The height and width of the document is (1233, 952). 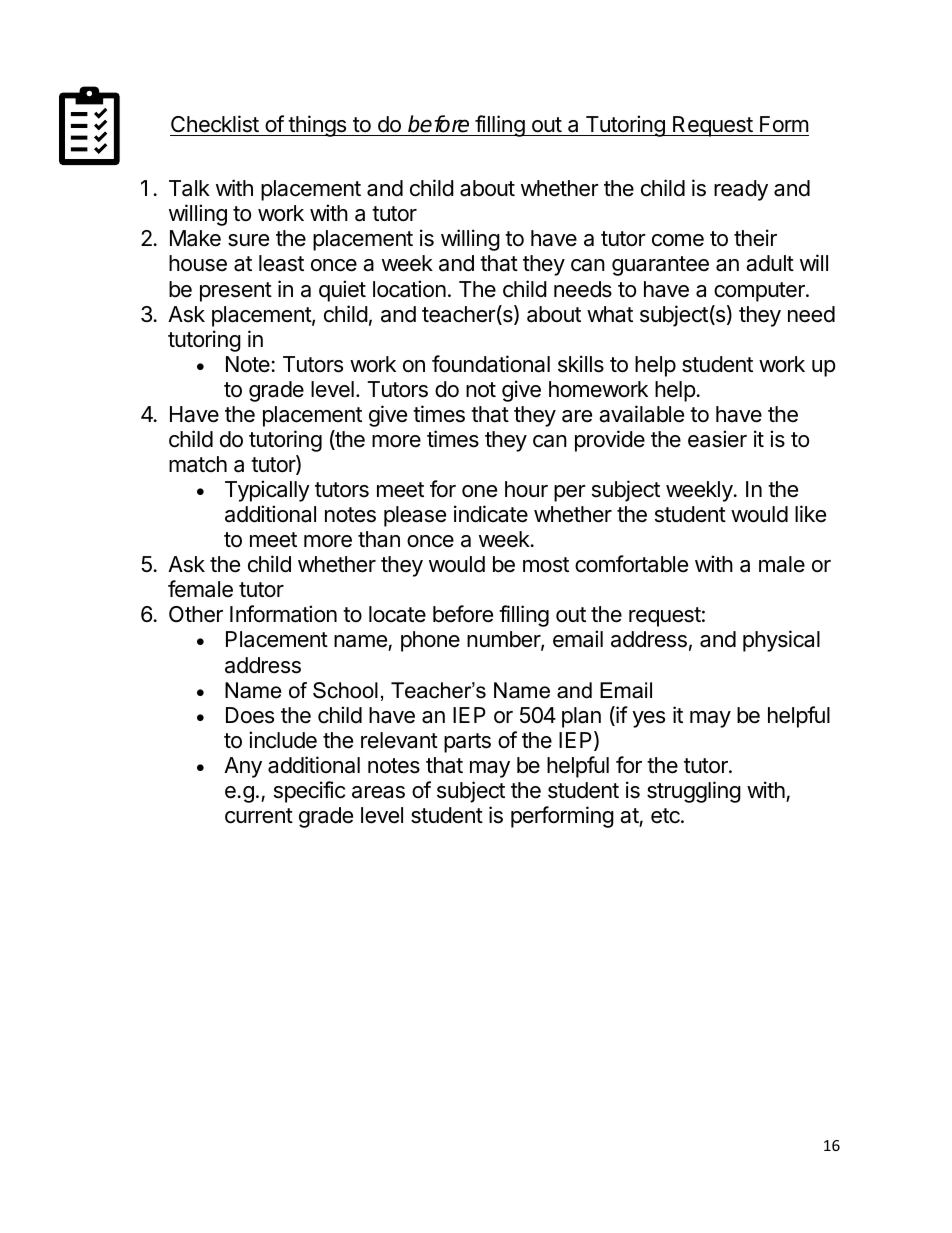 I want to click on foundational, so click(x=491, y=364).
